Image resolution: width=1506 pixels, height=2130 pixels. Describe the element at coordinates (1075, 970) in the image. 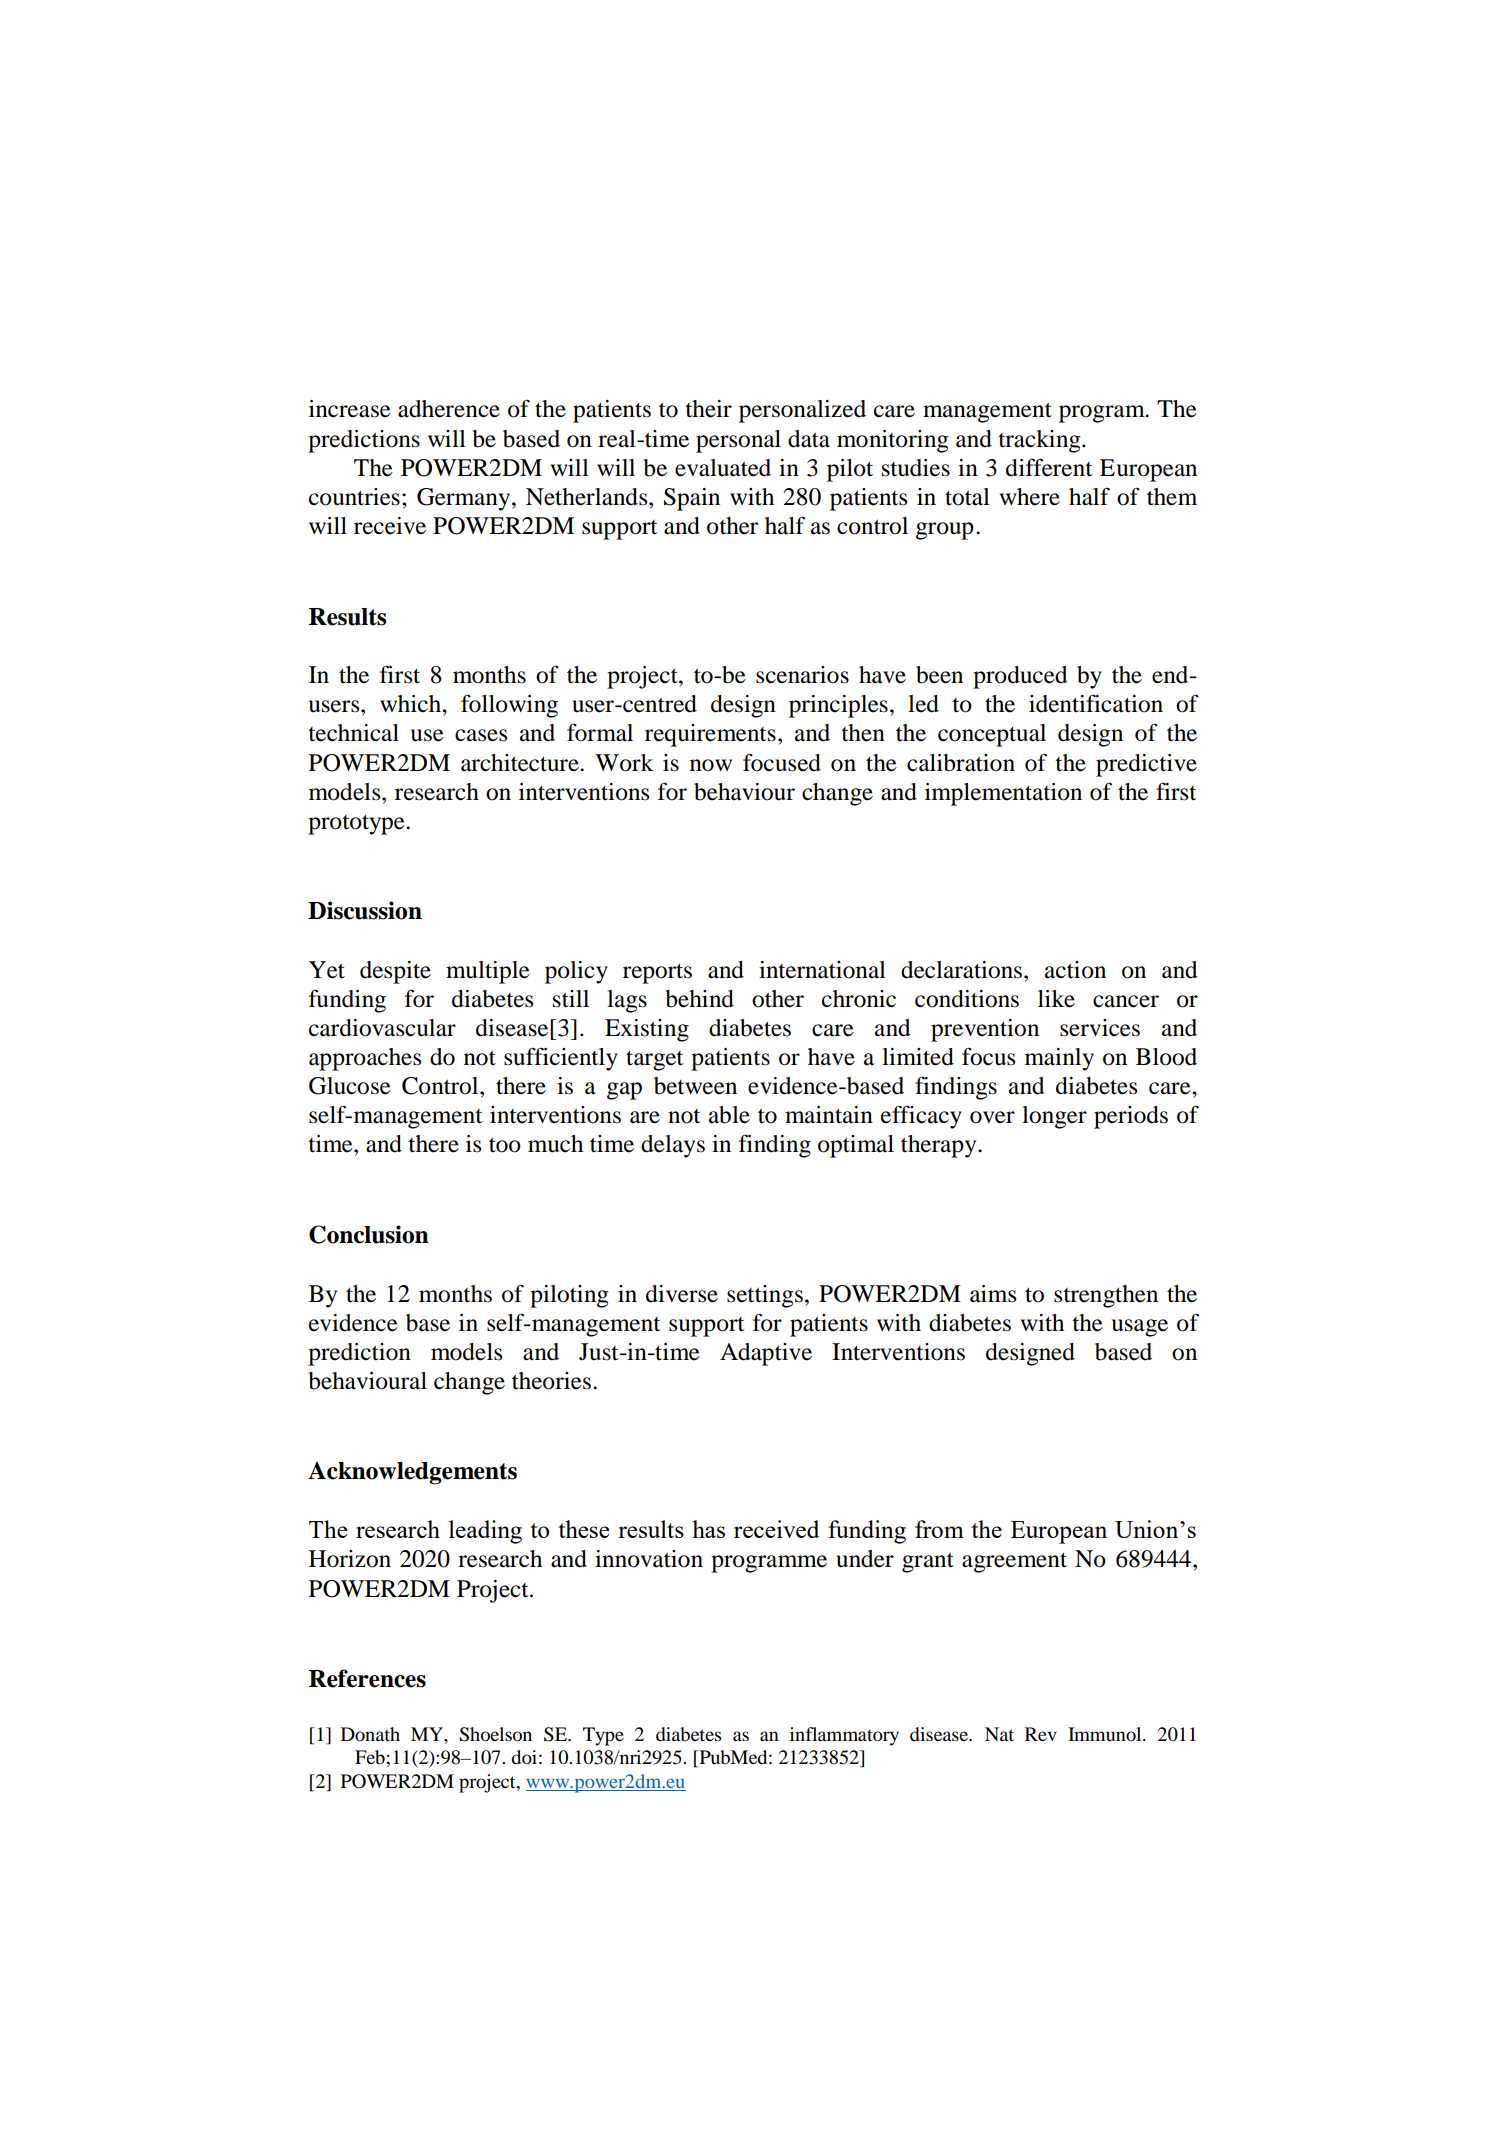

I see `action` at that location.
